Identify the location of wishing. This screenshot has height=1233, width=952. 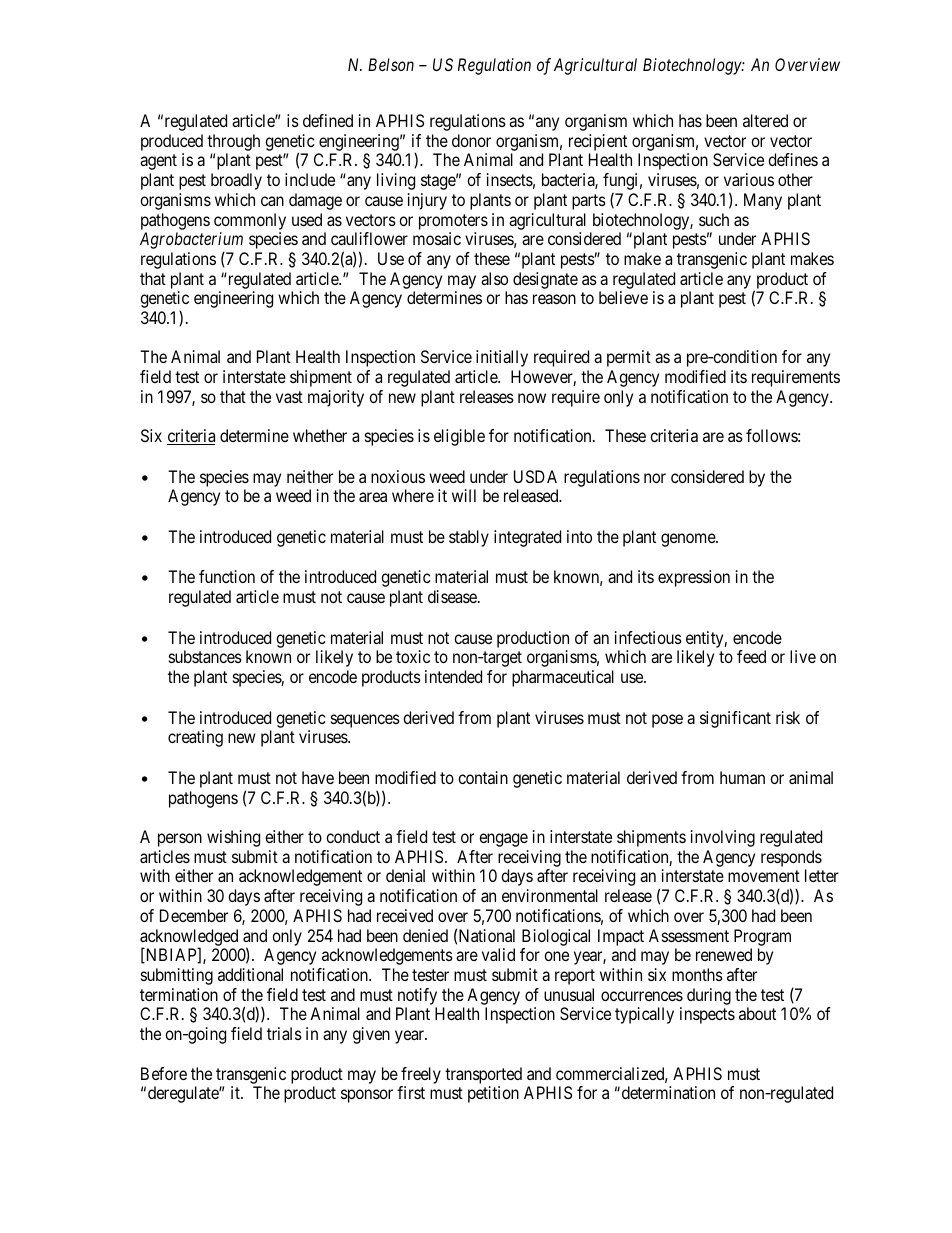
(233, 838).
